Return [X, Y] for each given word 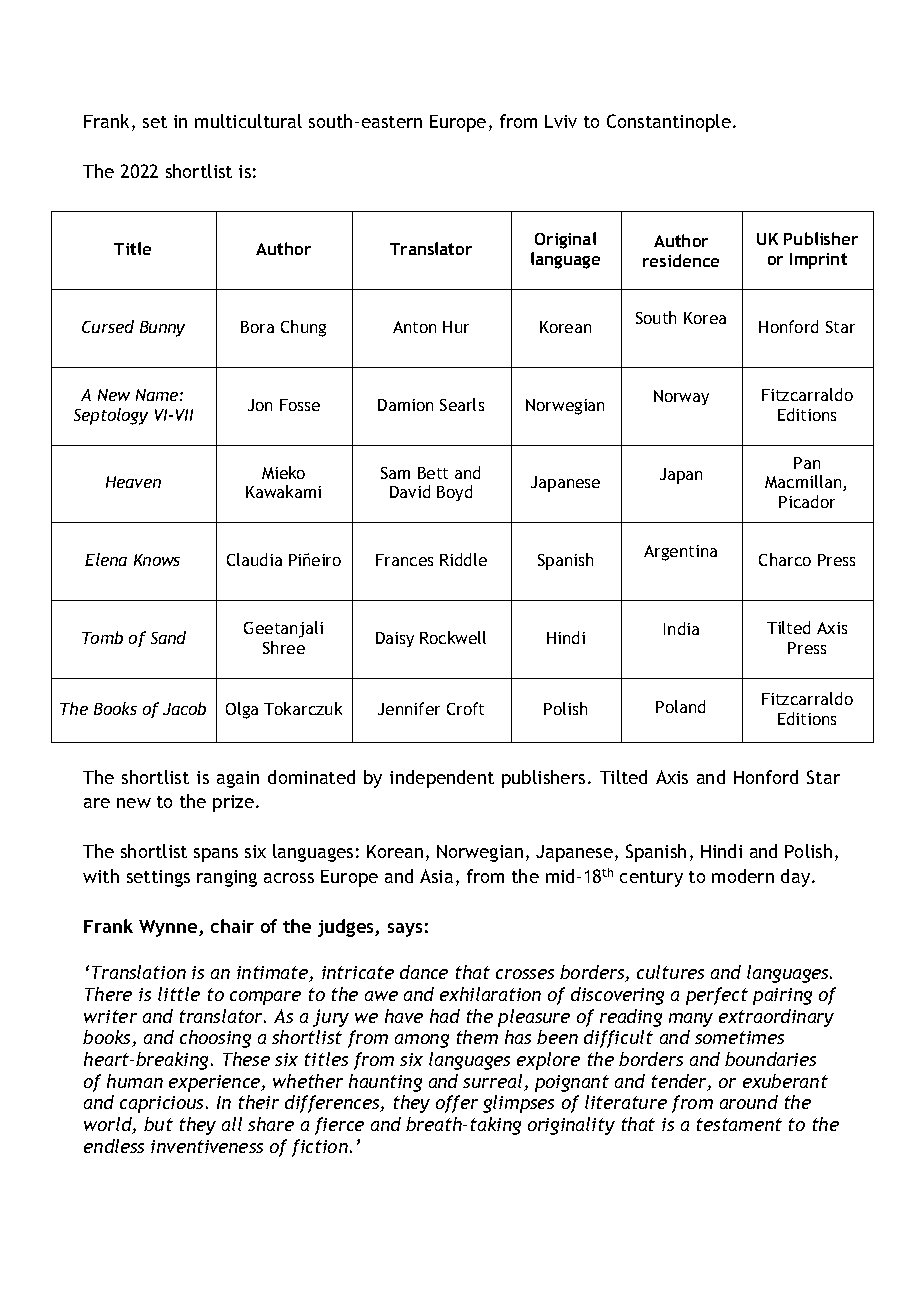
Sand [168, 637]
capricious [163, 1104]
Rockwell [453, 637]
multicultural [248, 121]
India [681, 628]
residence [681, 260]
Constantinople [669, 123]
